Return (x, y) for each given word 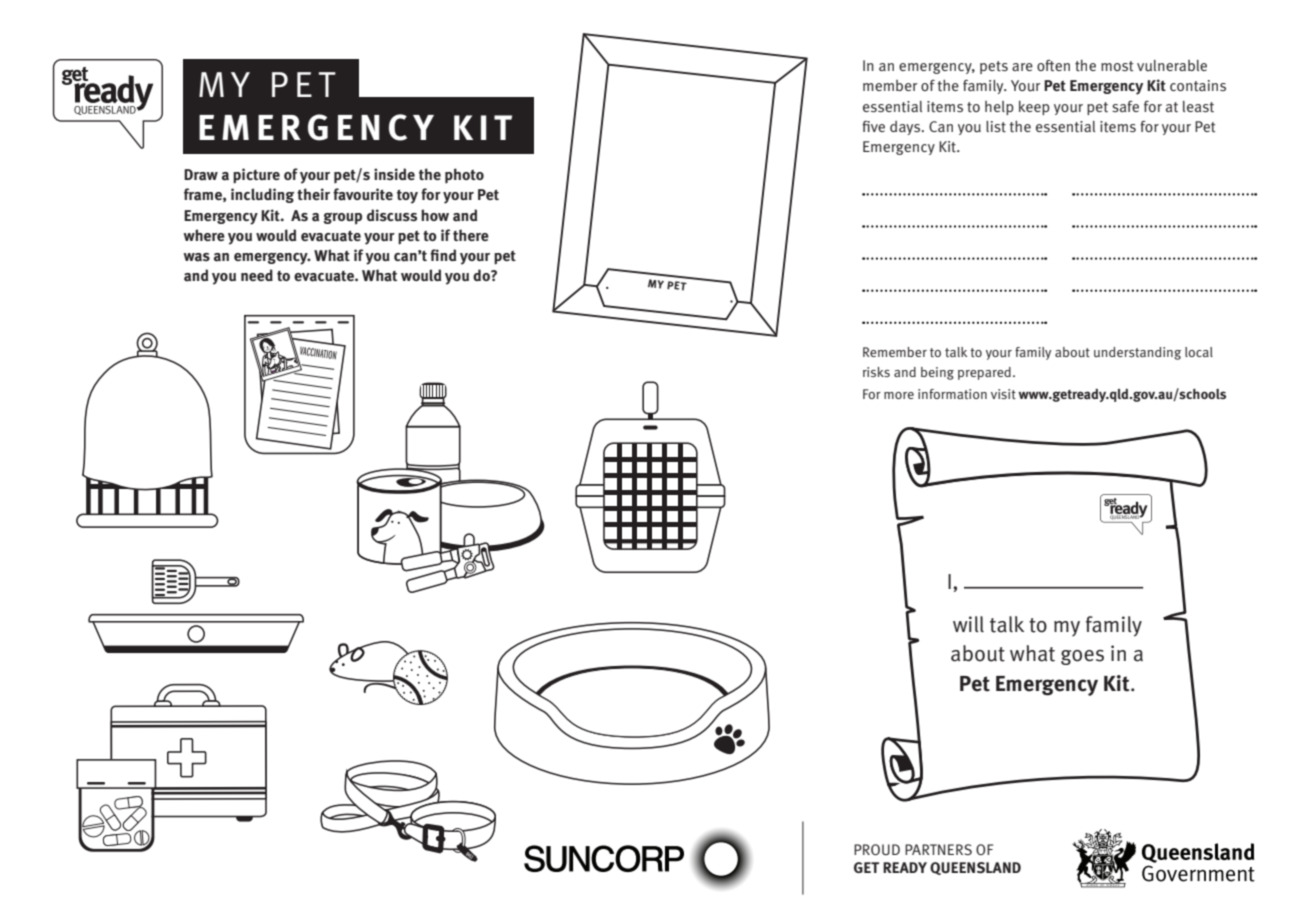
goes (1082, 657)
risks (876, 372)
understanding (1137, 353)
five (873, 126)
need (257, 275)
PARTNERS (938, 849)
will (968, 624)
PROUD (877, 849)
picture (256, 176)
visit (1003, 394)
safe (1125, 106)
